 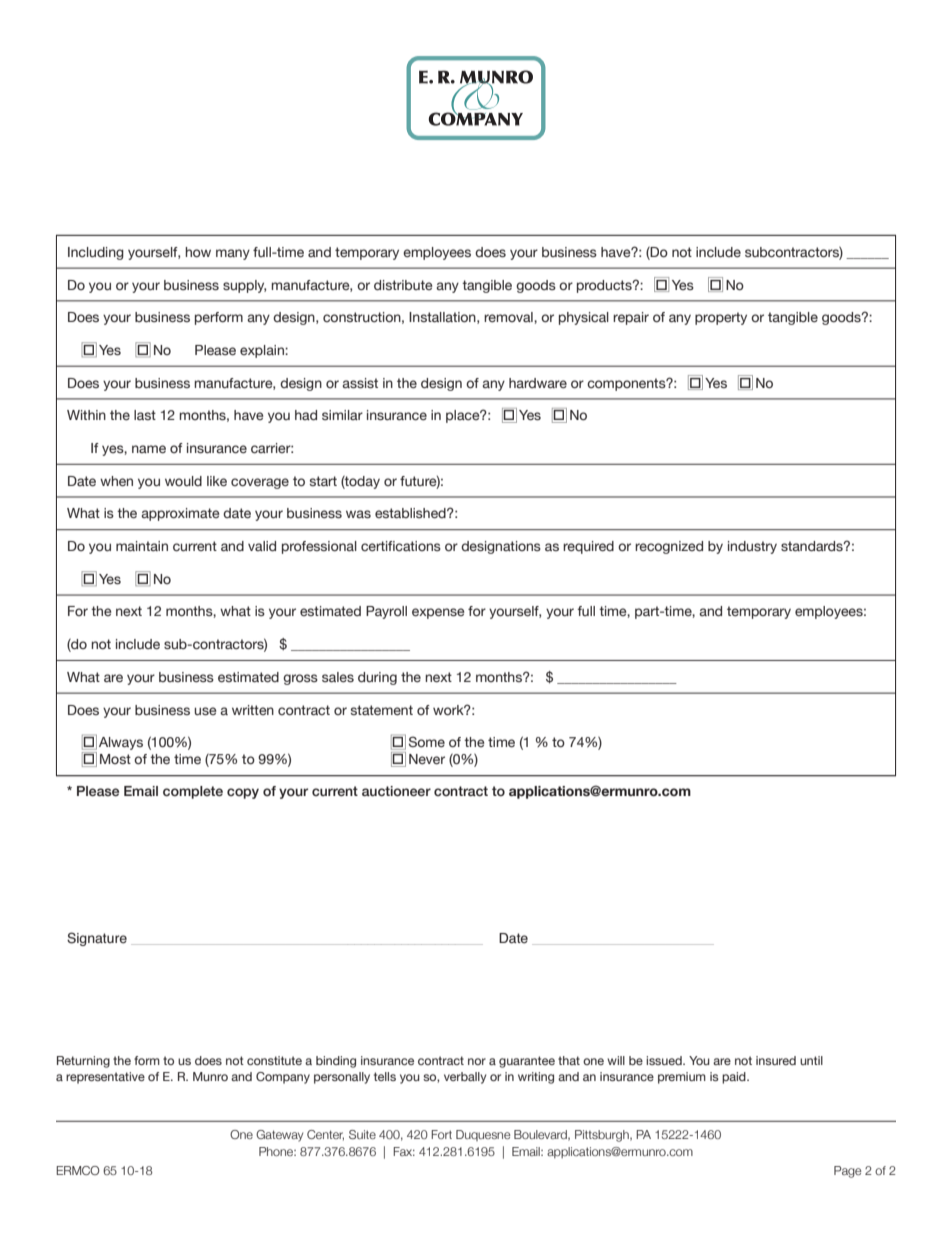 I want to click on Gateway, so click(x=279, y=1136).
